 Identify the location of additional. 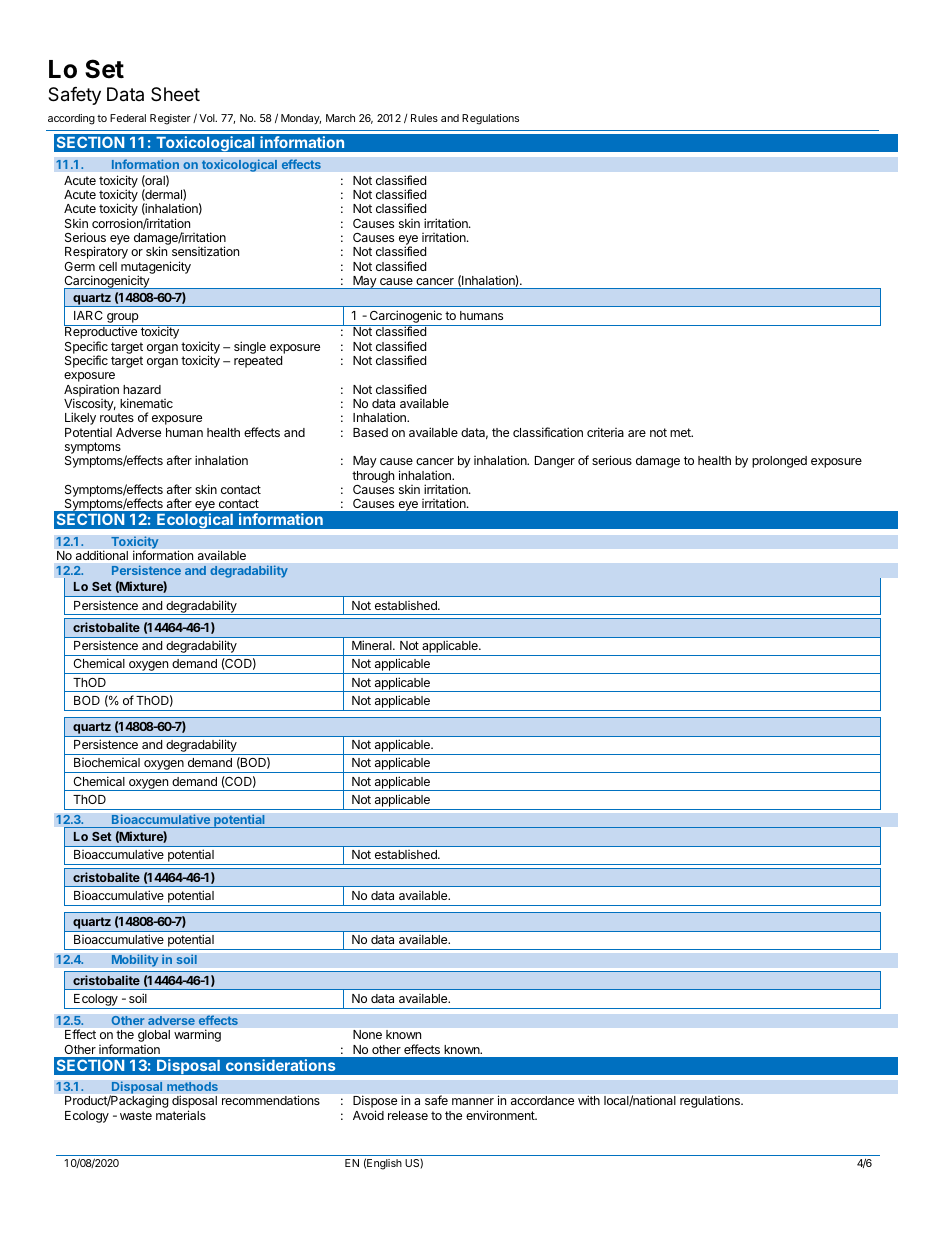
(102, 555).
